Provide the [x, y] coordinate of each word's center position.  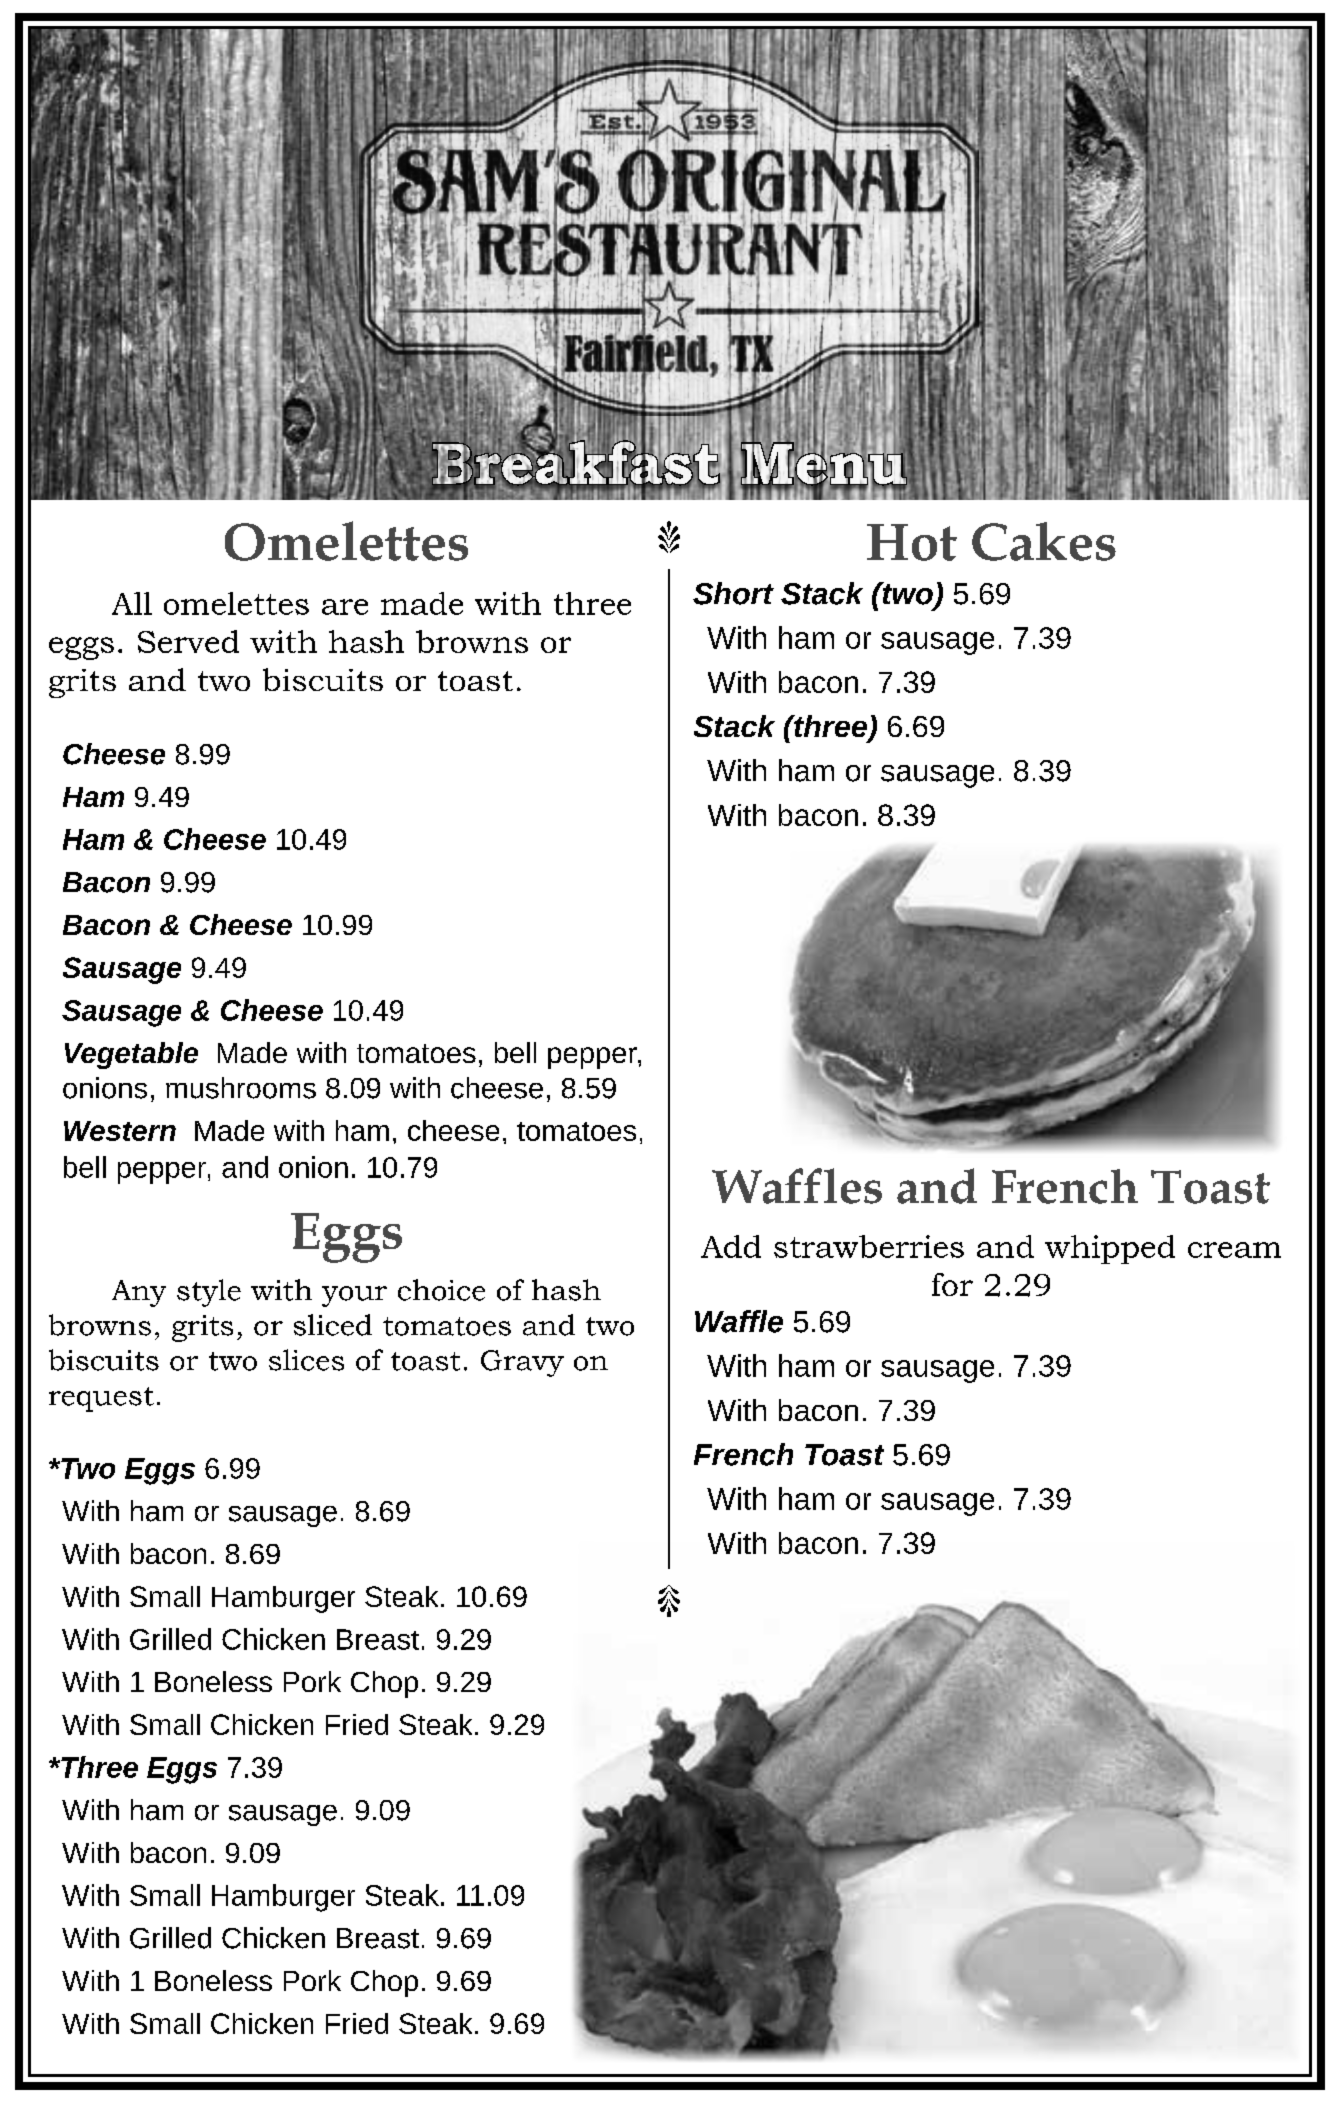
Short [733, 593]
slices [306, 1360]
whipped [1110, 1249]
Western [120, 1131]
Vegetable [131, 1055]
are [345, 607]
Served [188, 641]
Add [731, 1246]
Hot [912, 542]
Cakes [1044, 541]
